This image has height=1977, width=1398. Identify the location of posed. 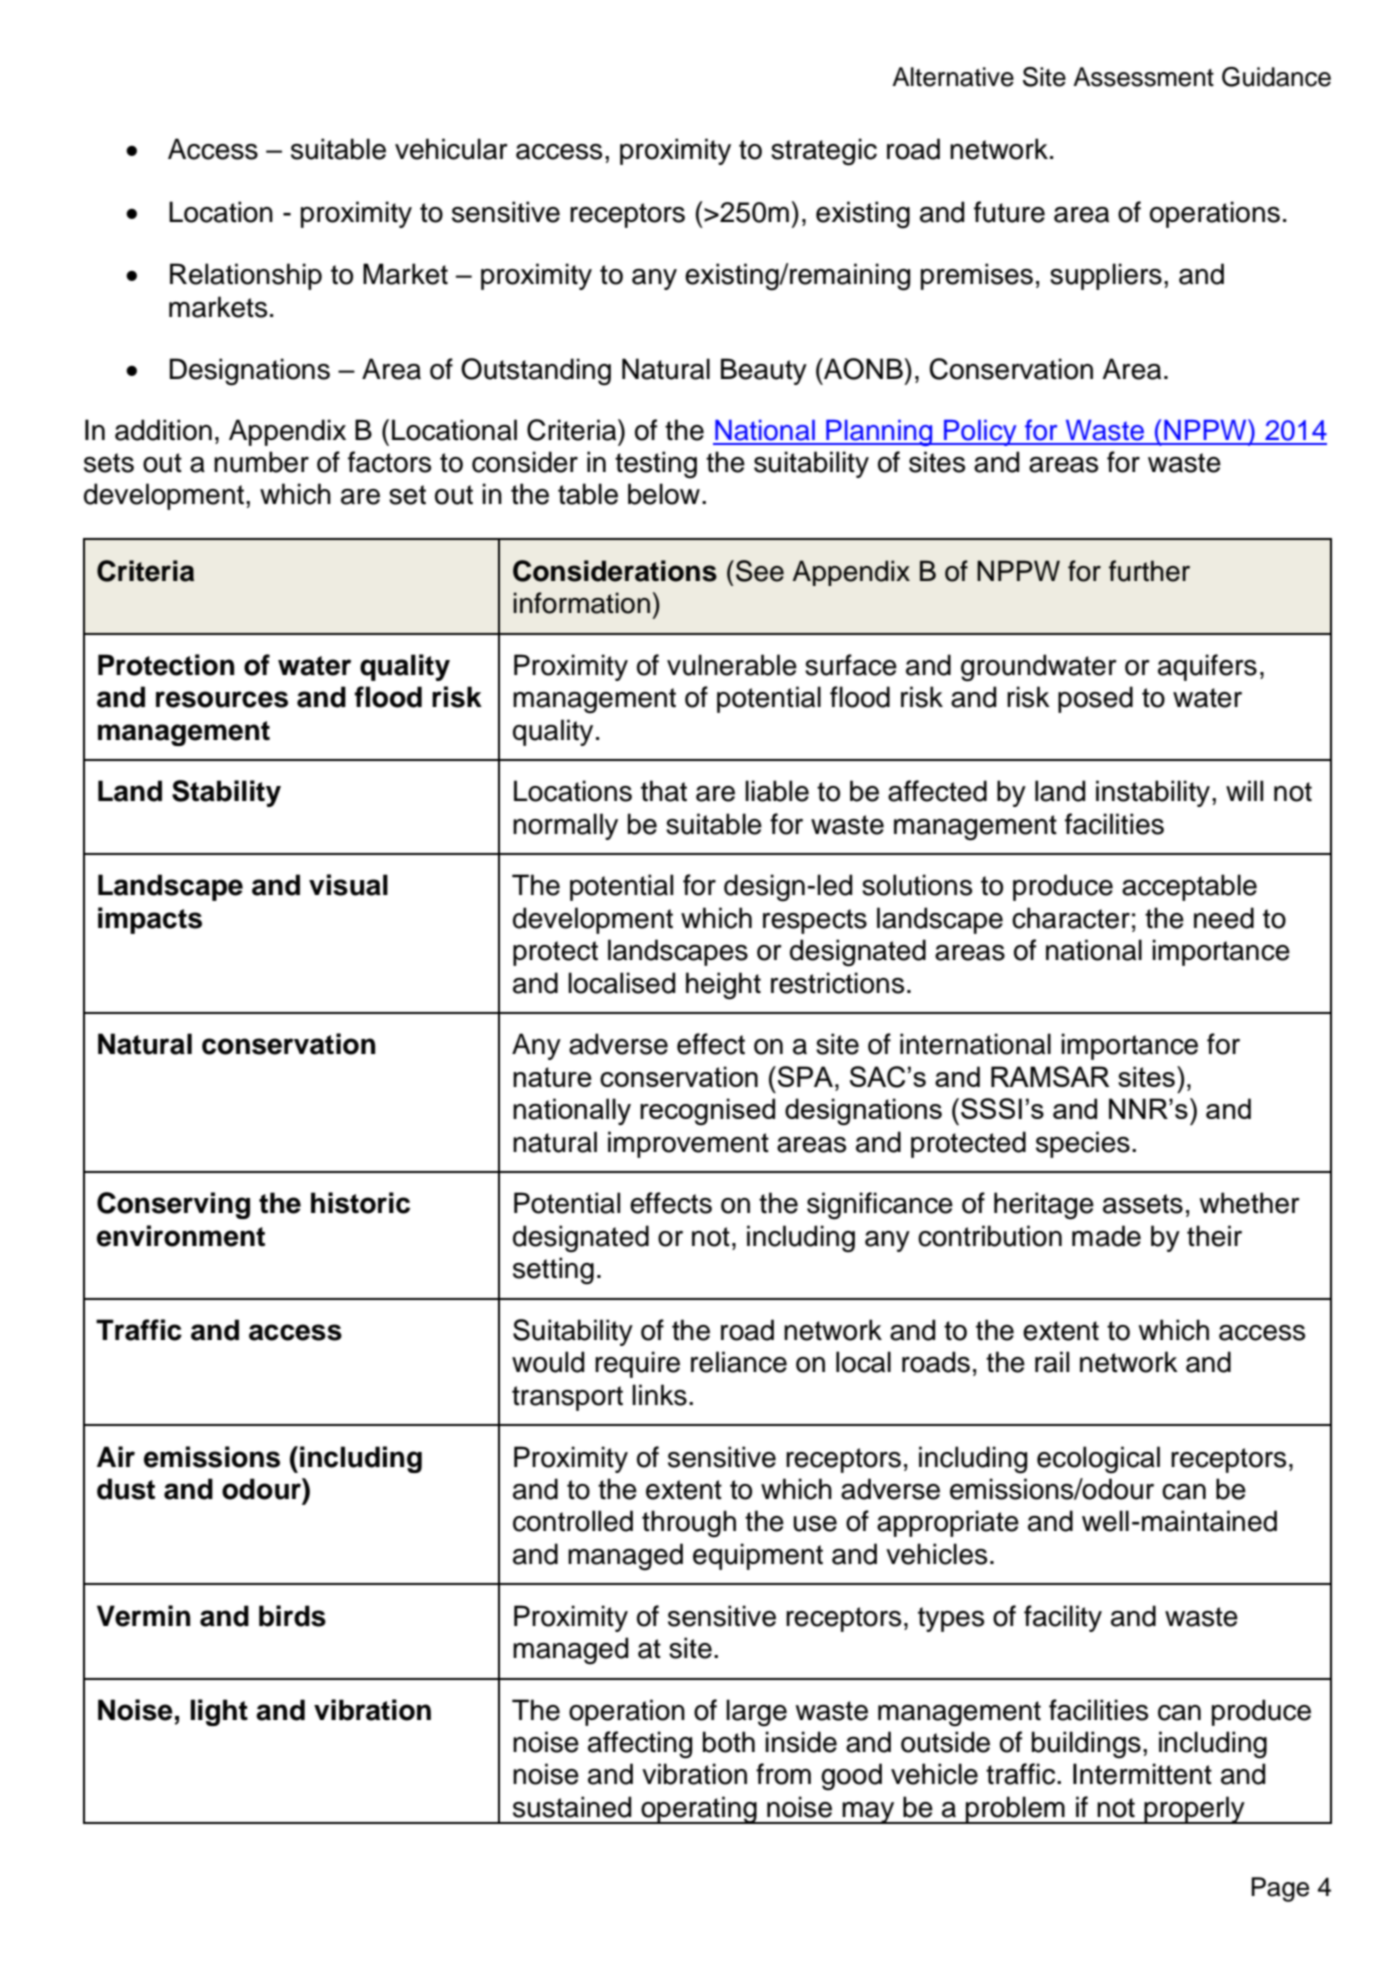
(1095, 699).
